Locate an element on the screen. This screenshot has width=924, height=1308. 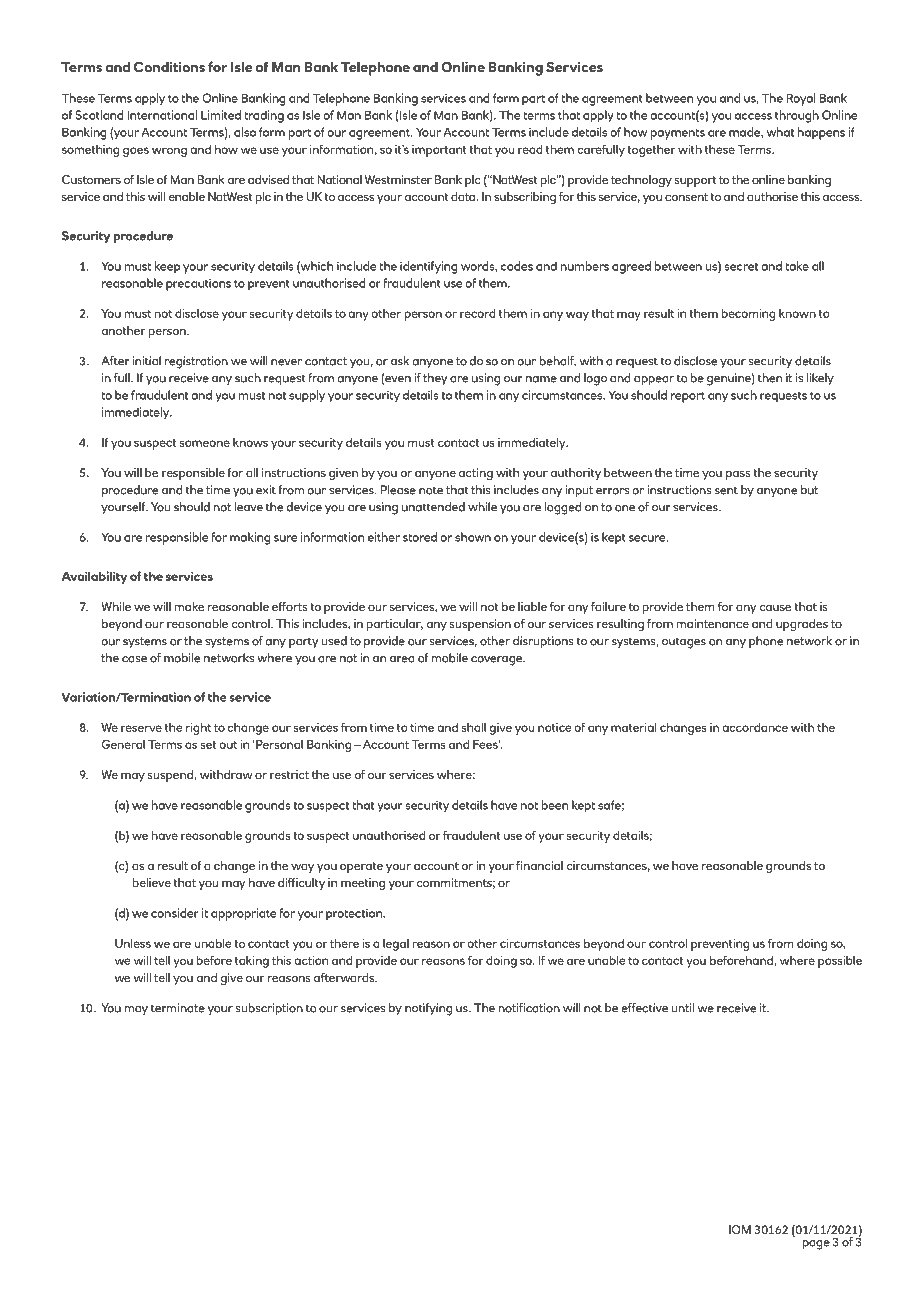
notifying is located at coordinates (428, 1009).
